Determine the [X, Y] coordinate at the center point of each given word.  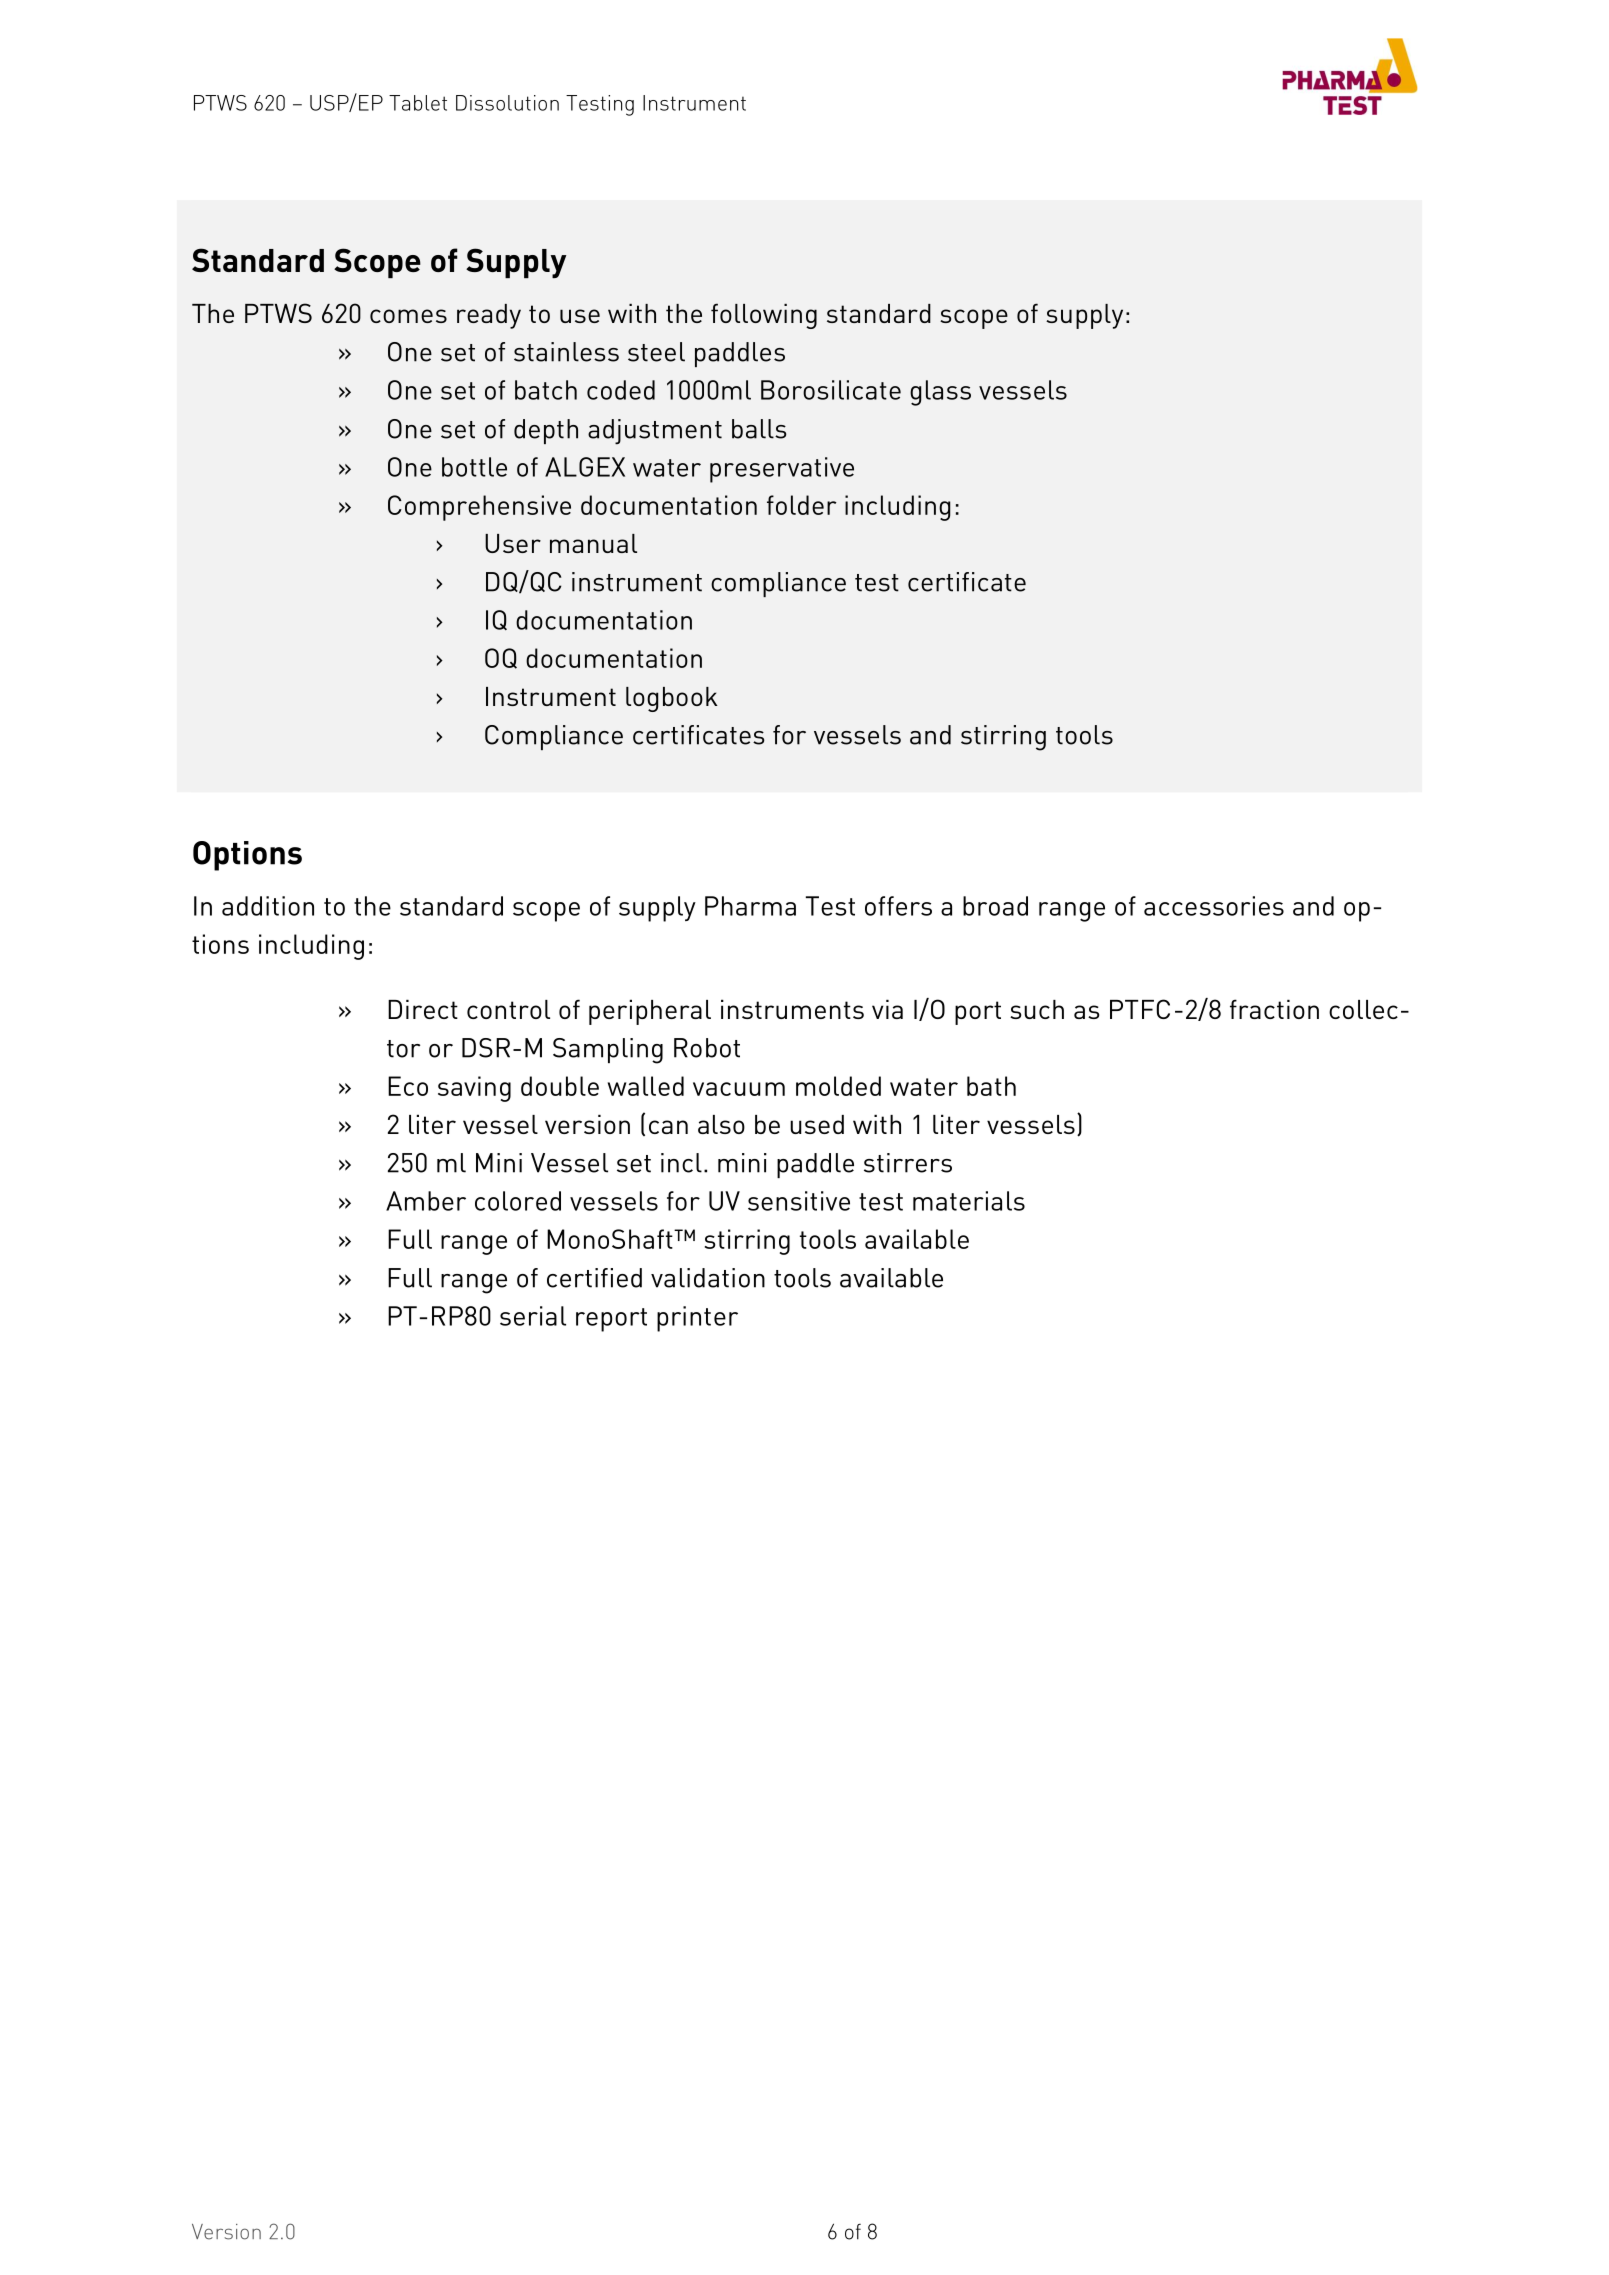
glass [940, 393]
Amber [426, 1201]
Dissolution [507, 103]
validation [708, 1278]
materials [969, 1201]
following [764, 316]
